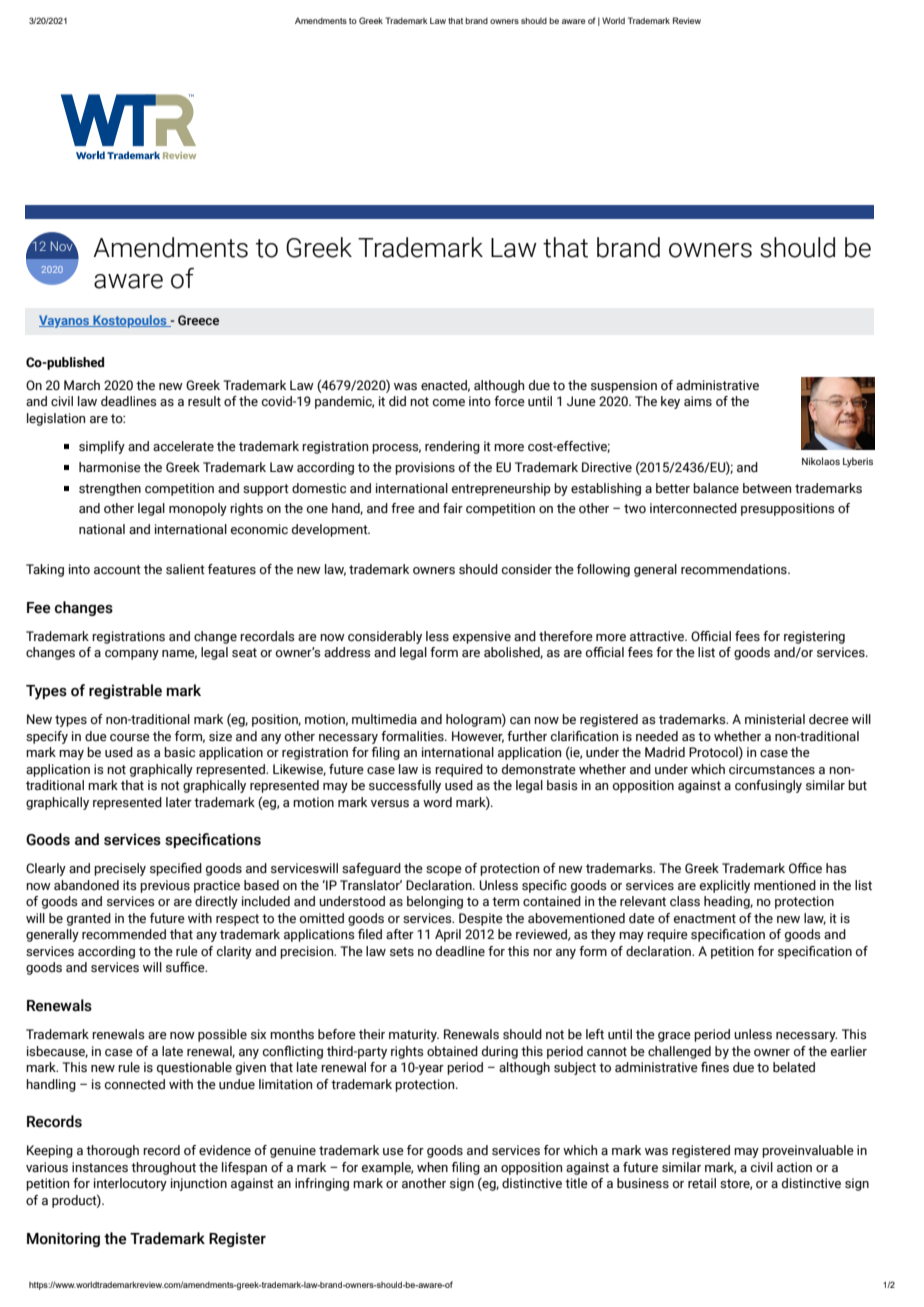 The image size is (924, 1307). Describe the element at coordinates (702, 1183) in the image. I see `retail` at that location.
